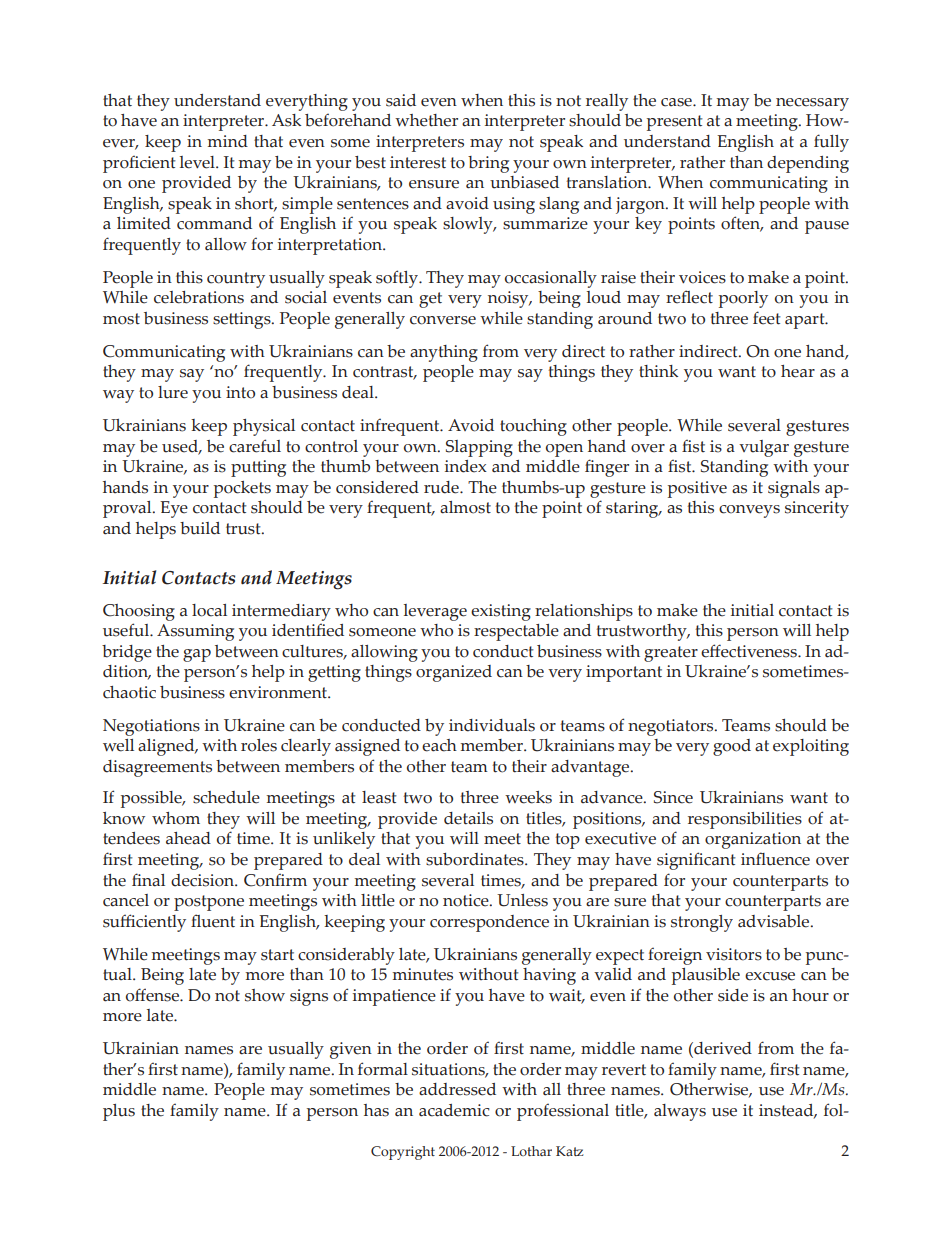  Describe the element at coordinates (501, 612) in the screenshot. I see `existing` at that location.
